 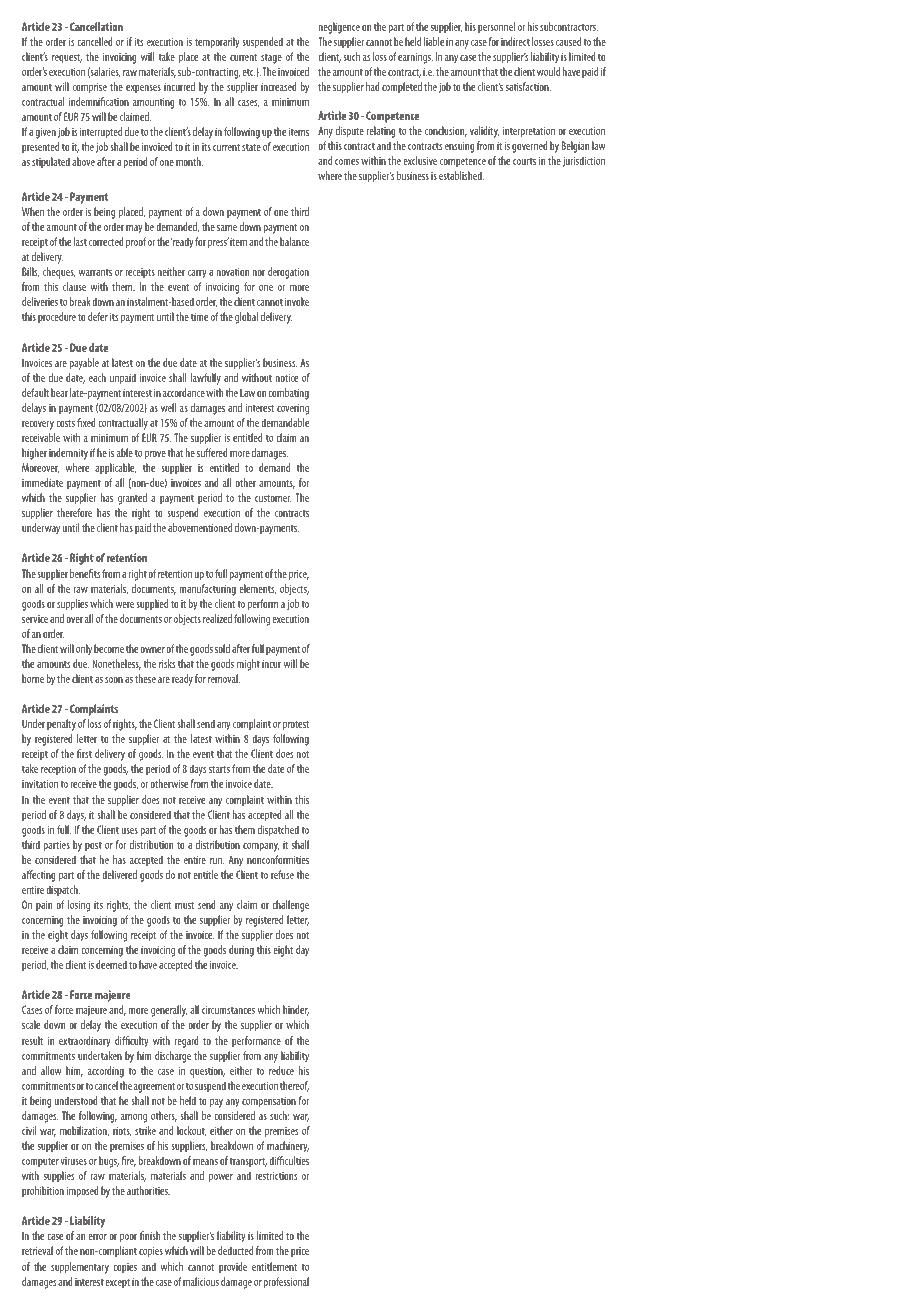 I want to click on error, so click(x=97, y=1237).
